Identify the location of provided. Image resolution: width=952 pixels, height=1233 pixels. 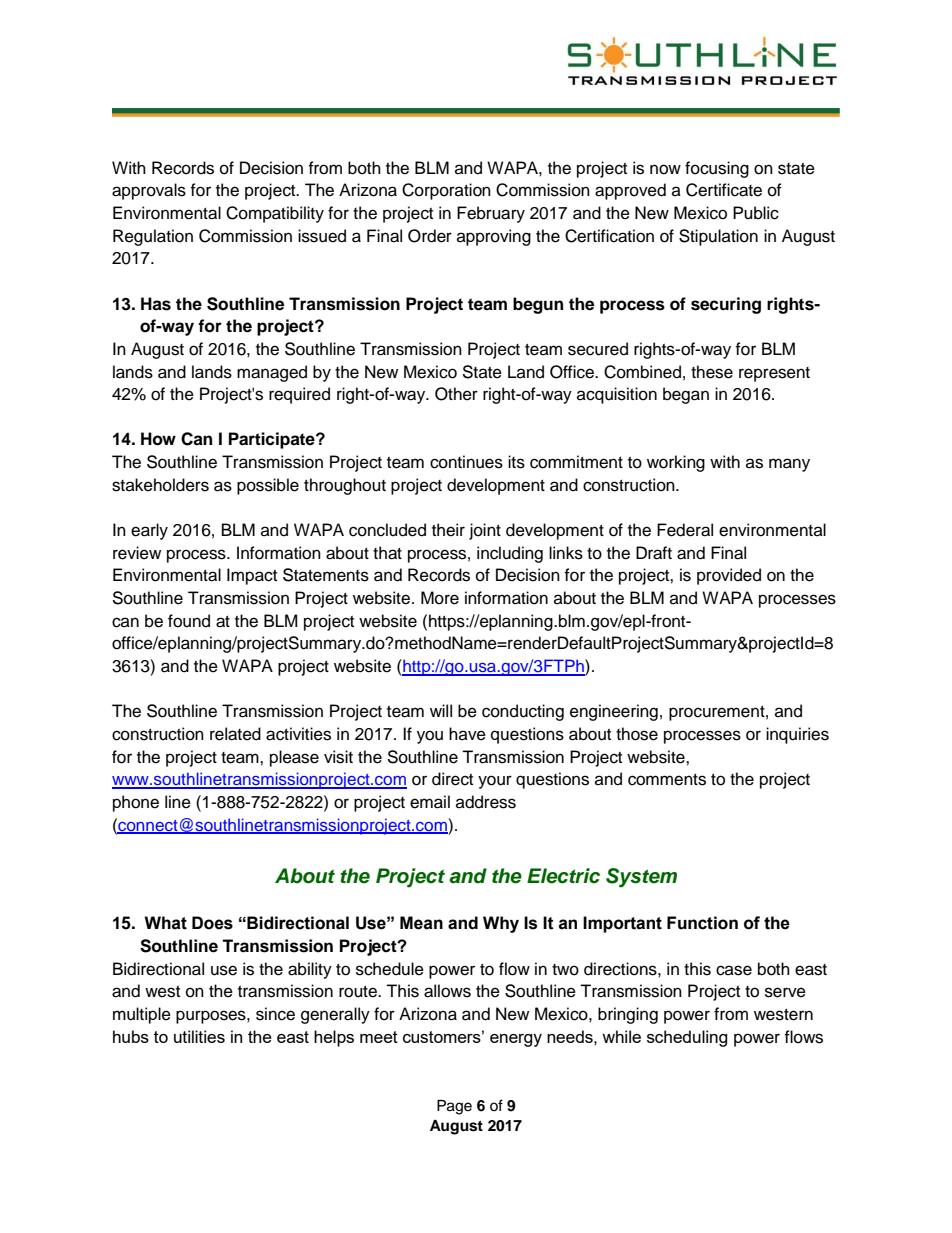
(729, 576).
